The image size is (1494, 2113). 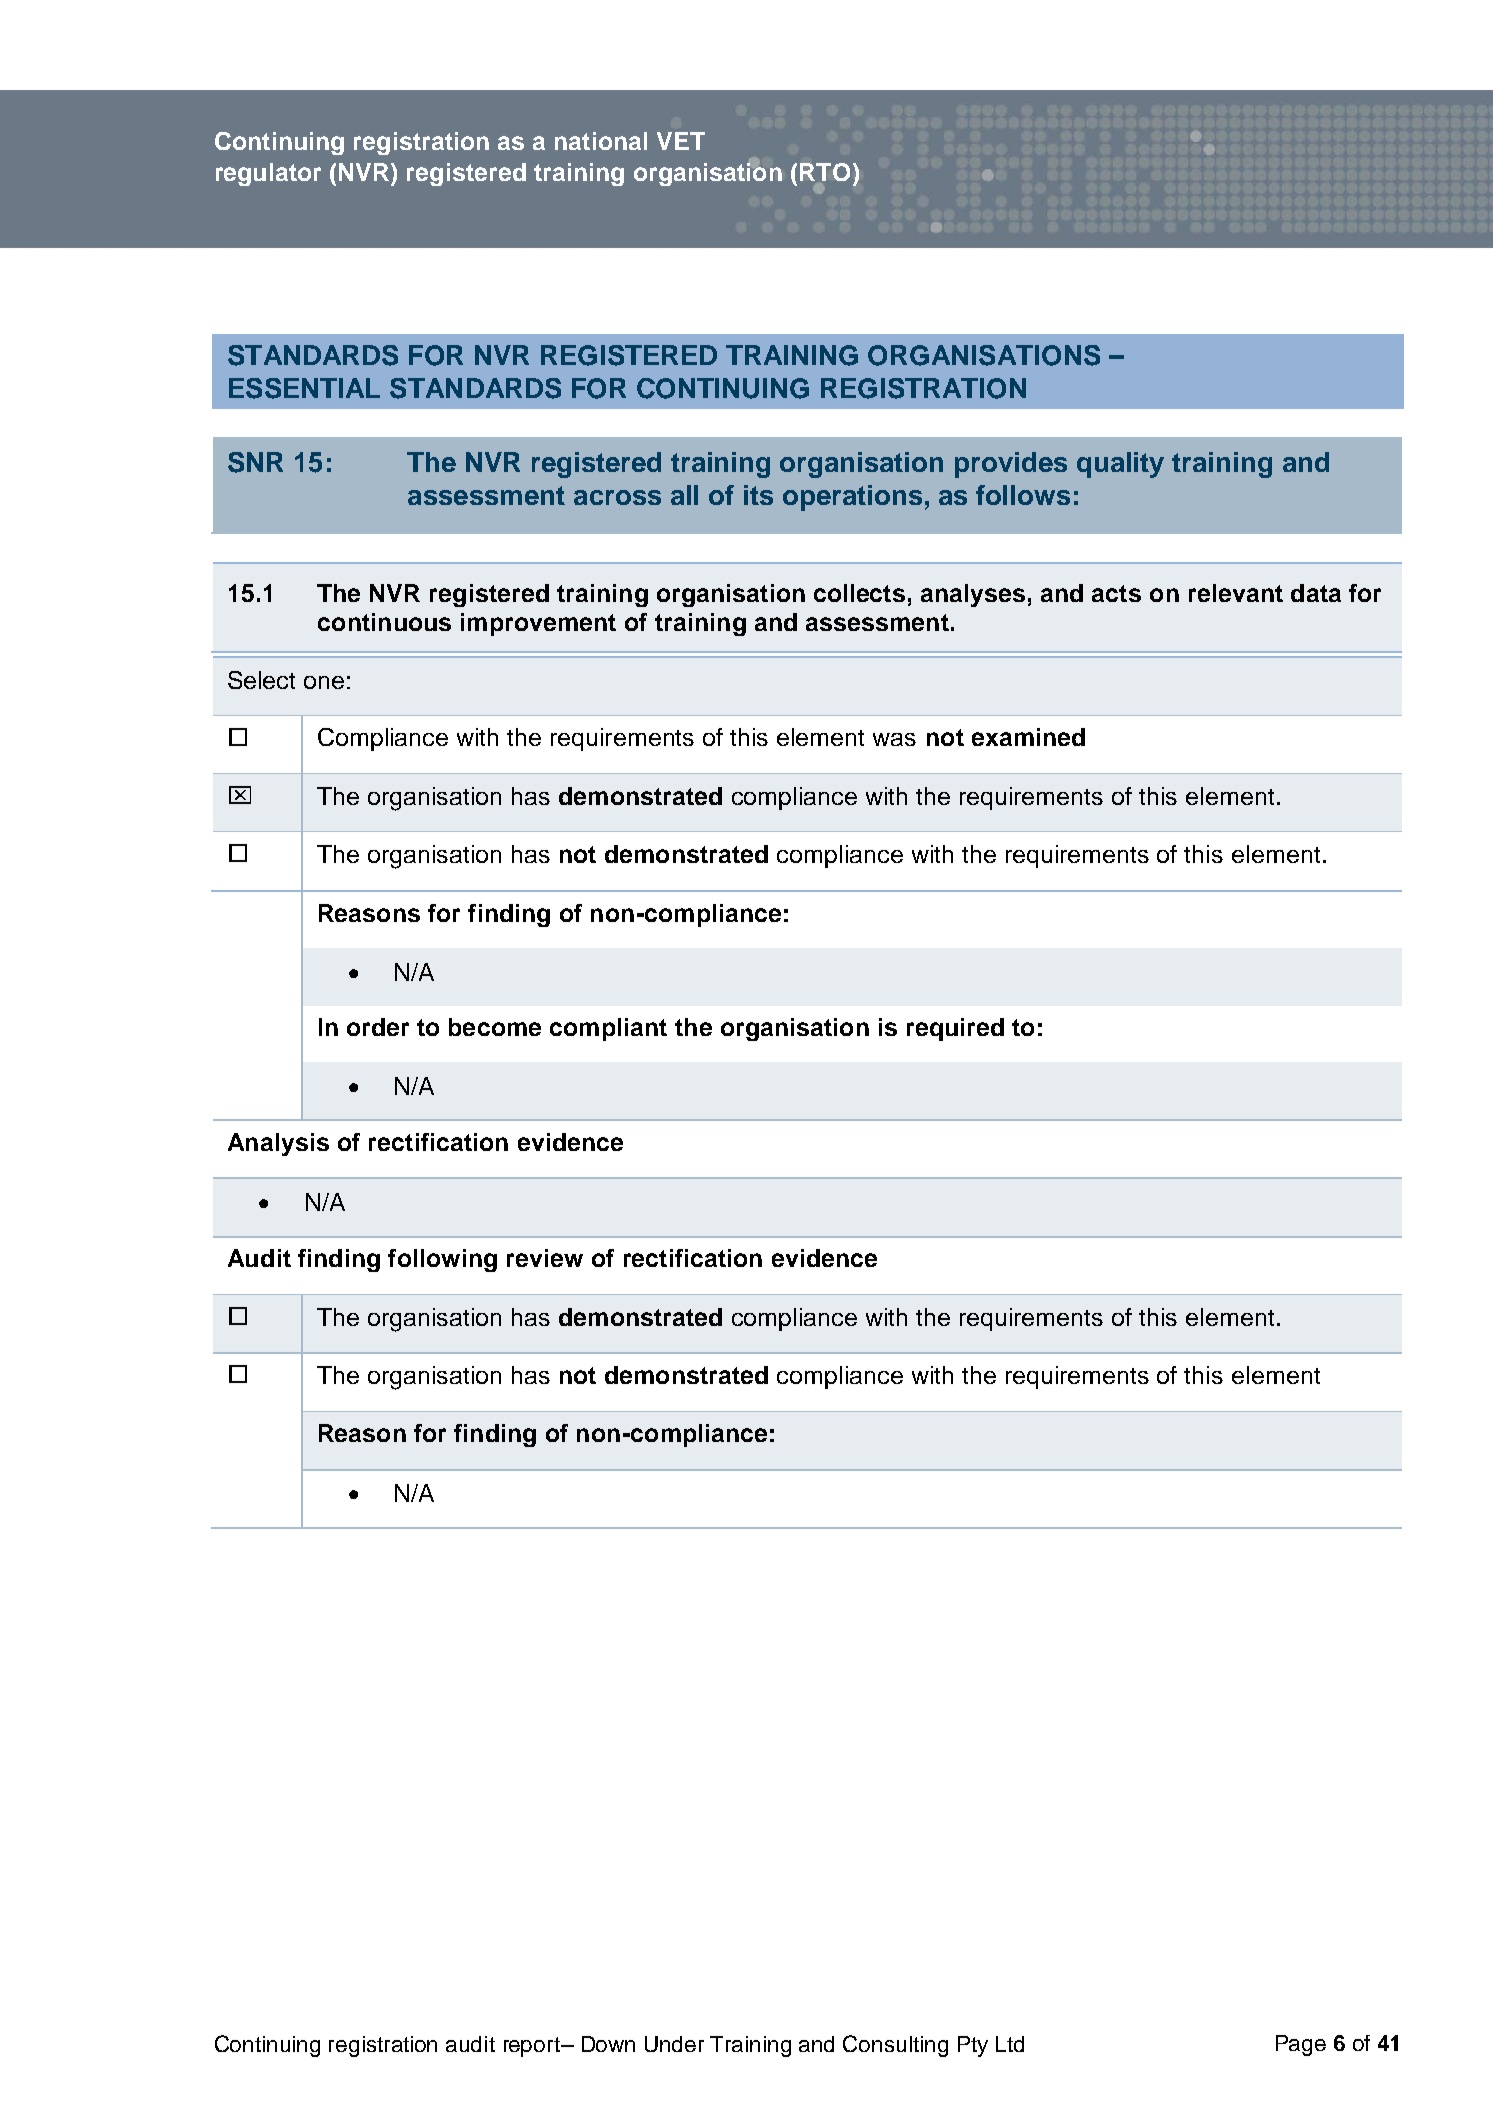 What do you see at coordinates (825, 172) in the screenshot?
I see `RTO` at bounding box center [825, 172].
